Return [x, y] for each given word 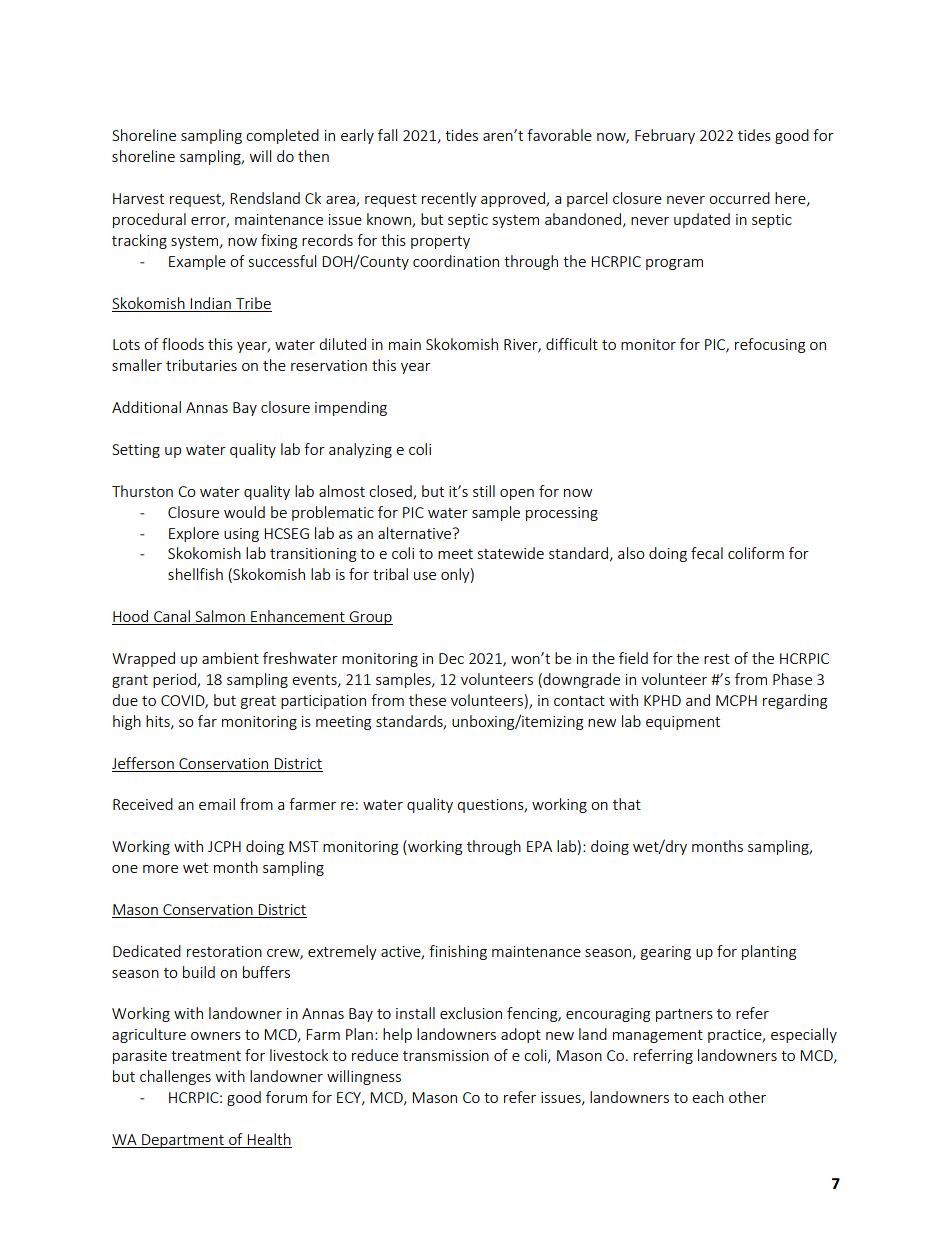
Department [183, 1141]
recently [449, 199]
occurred [739, 198]
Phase [792, 679]
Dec [451, 658]
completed [282, 136]
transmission [446, 1055]
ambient [230, 658]
